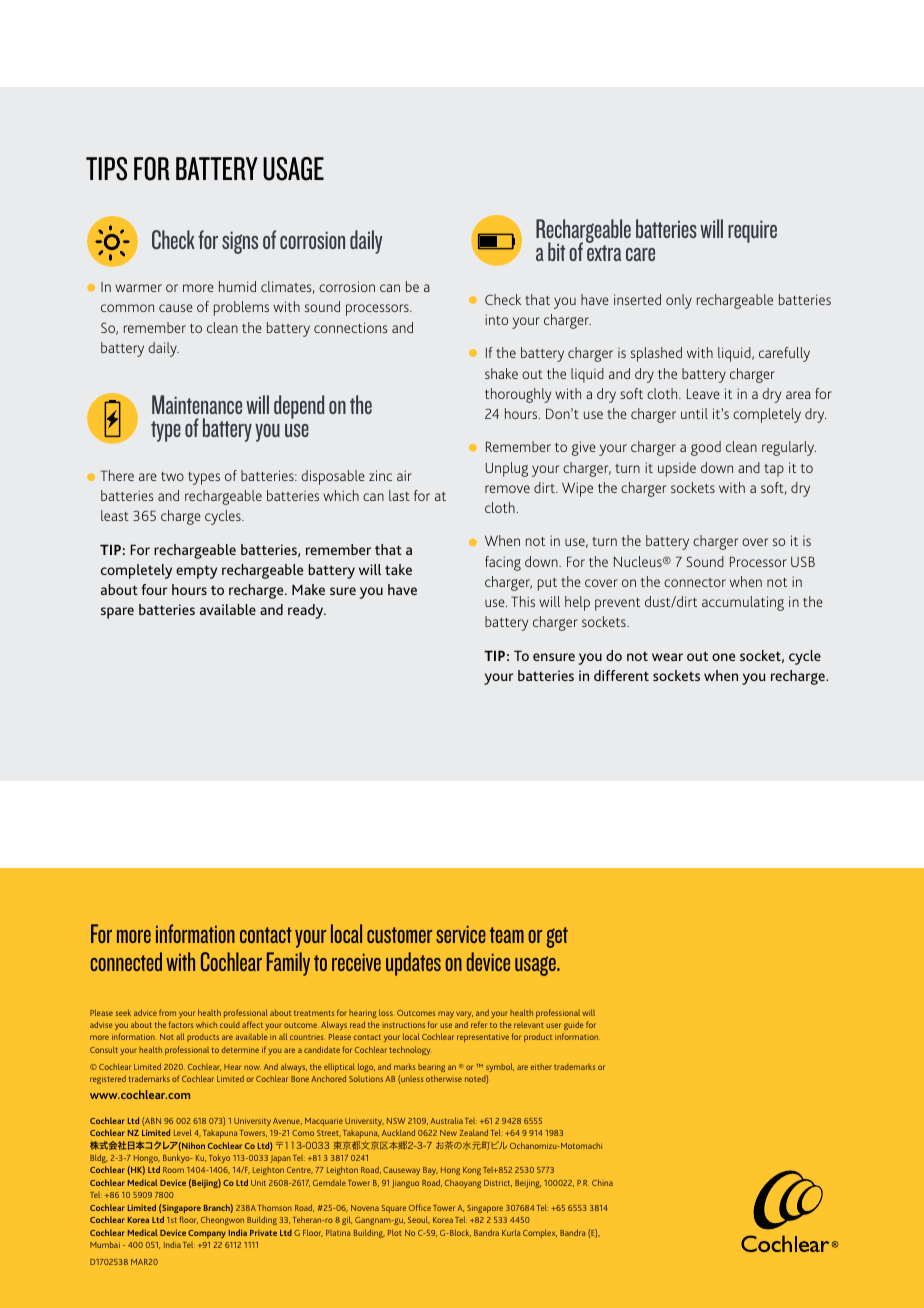 The height and width of the image is (1308, 924). Describe the element at coordinates (167, 1012) in the image. I see `from` at that location.
